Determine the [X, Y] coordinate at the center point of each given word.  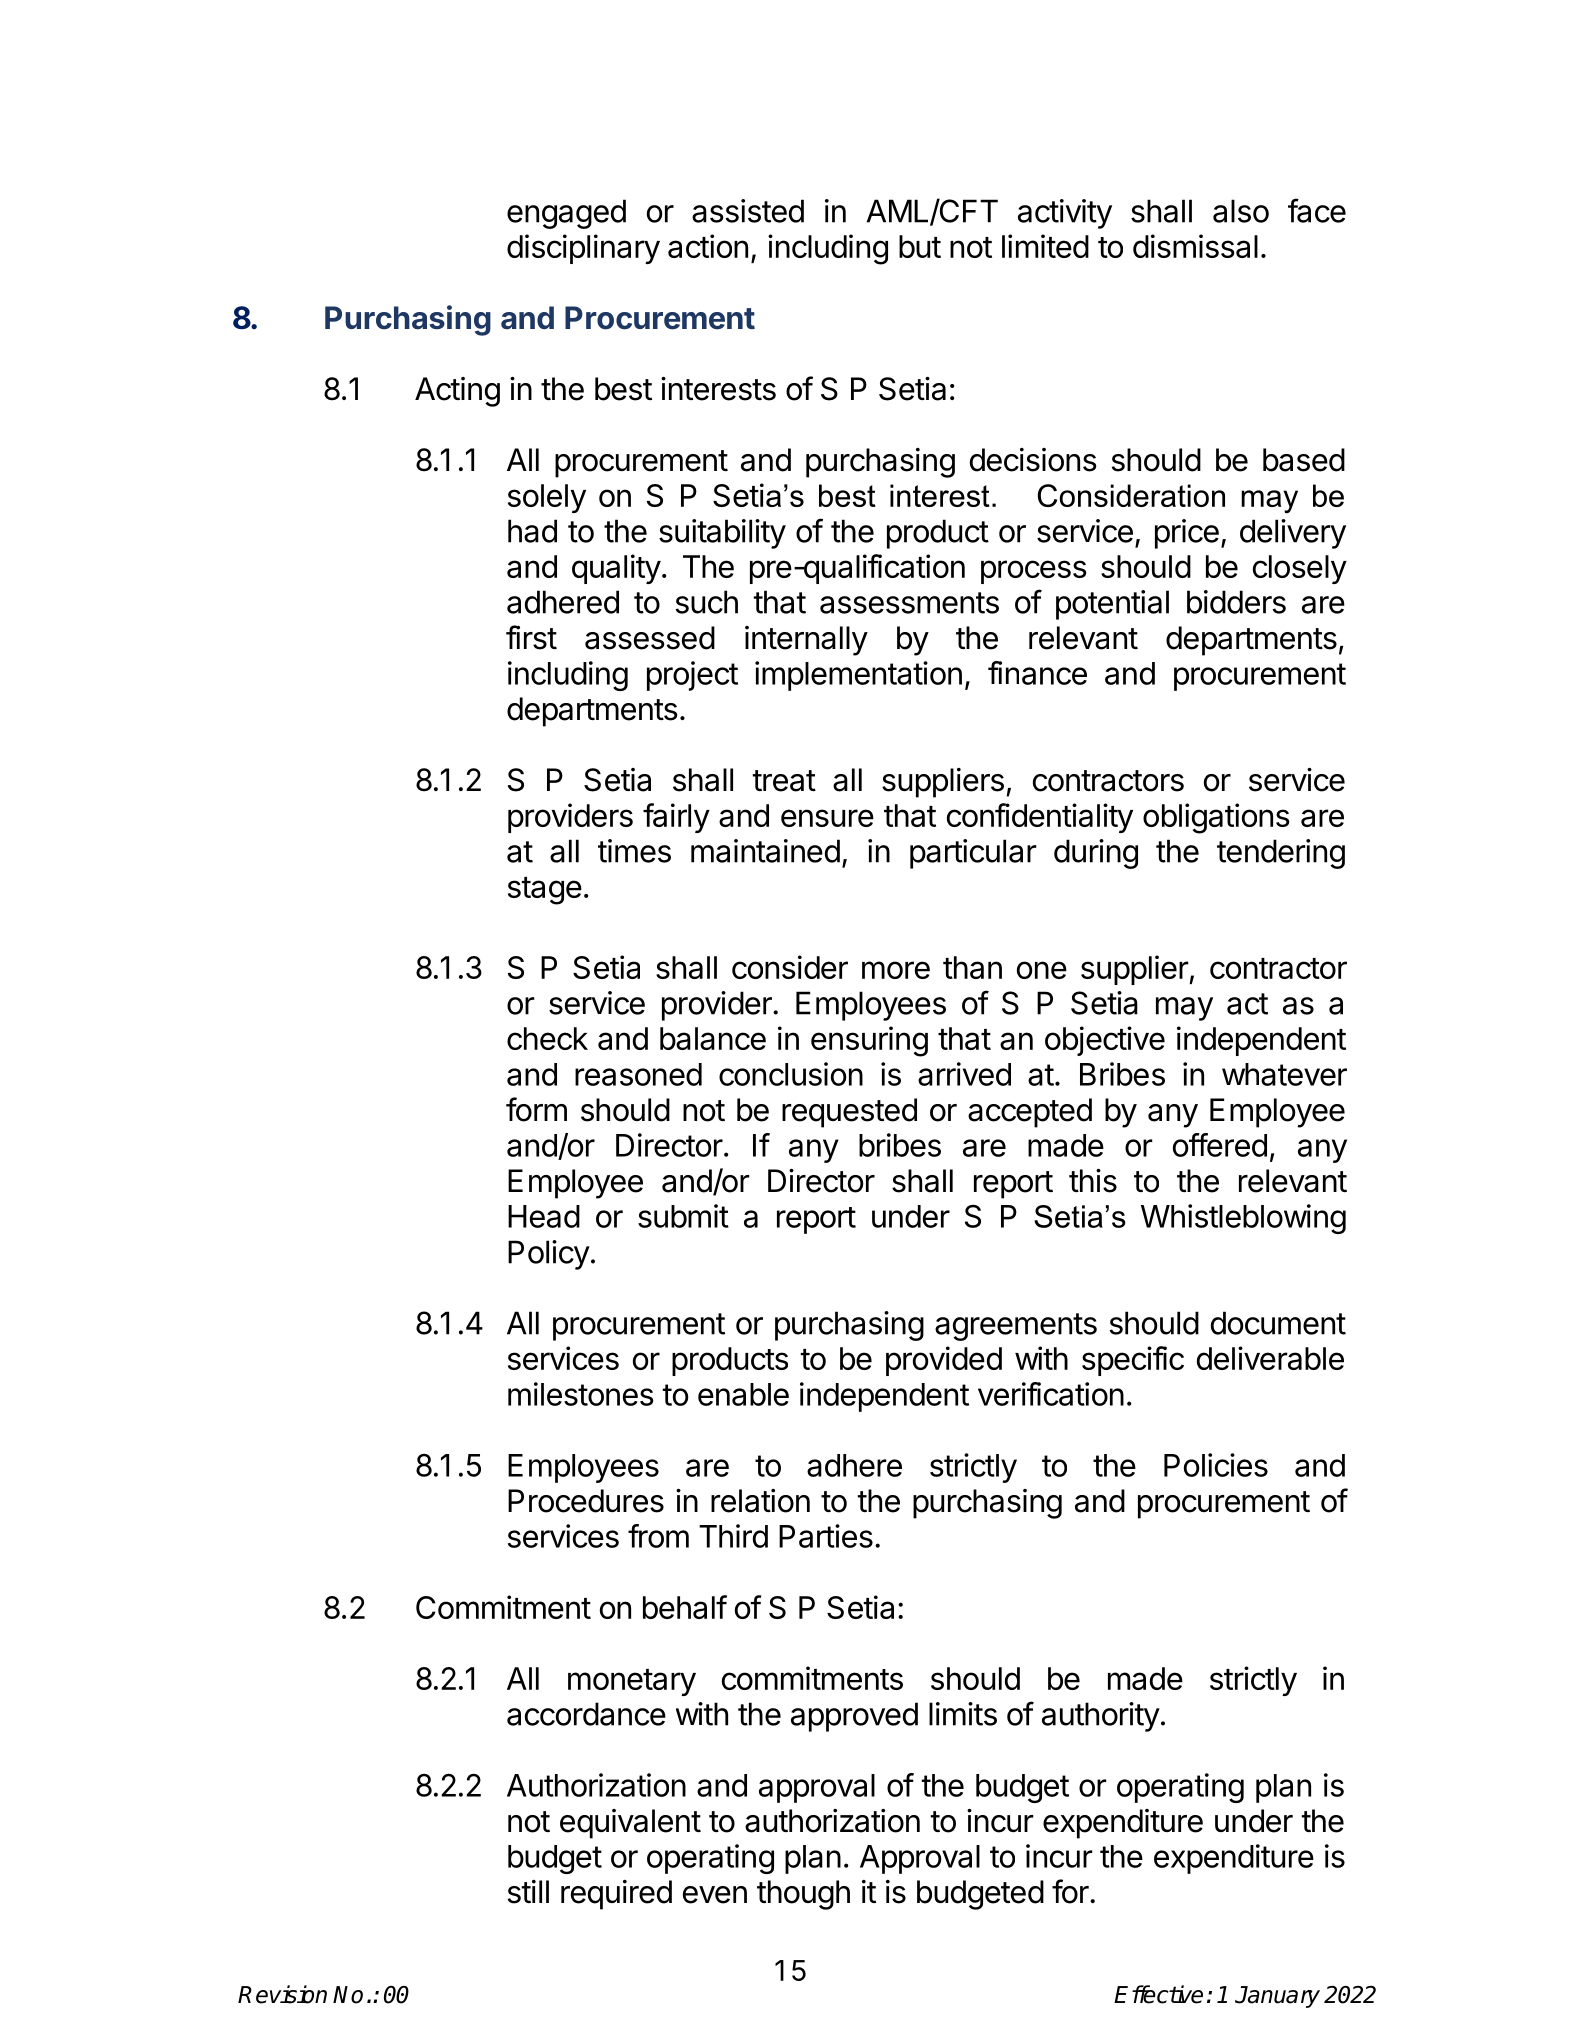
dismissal [1195, 246]
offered [1220, 1145]
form [536, 1109]
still [528, 1892]
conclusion [791, 1074]
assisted [748, 211]
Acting [457, 392]
